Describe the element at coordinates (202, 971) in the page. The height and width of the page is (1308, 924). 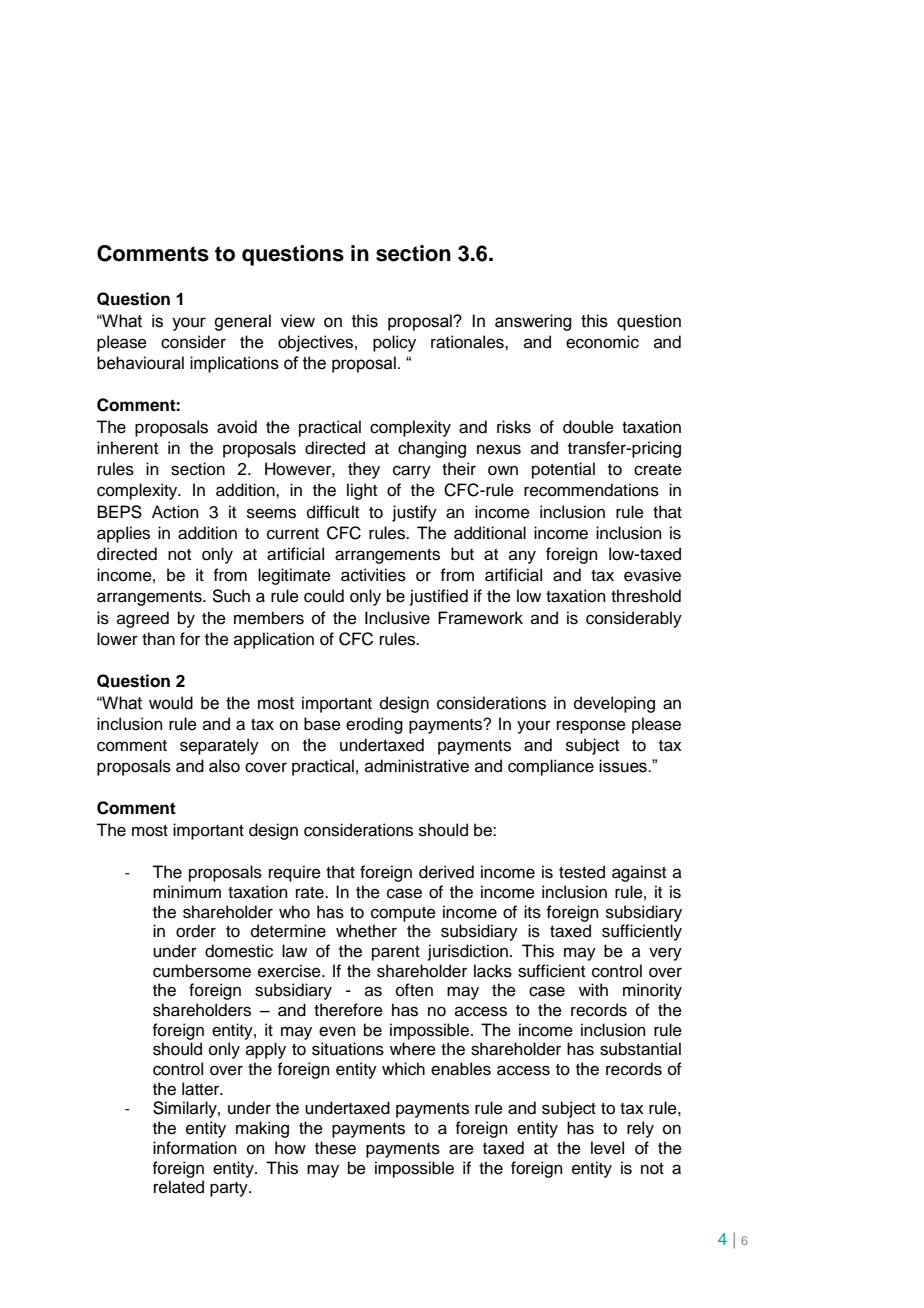
I see `cumbersome` at that location.
